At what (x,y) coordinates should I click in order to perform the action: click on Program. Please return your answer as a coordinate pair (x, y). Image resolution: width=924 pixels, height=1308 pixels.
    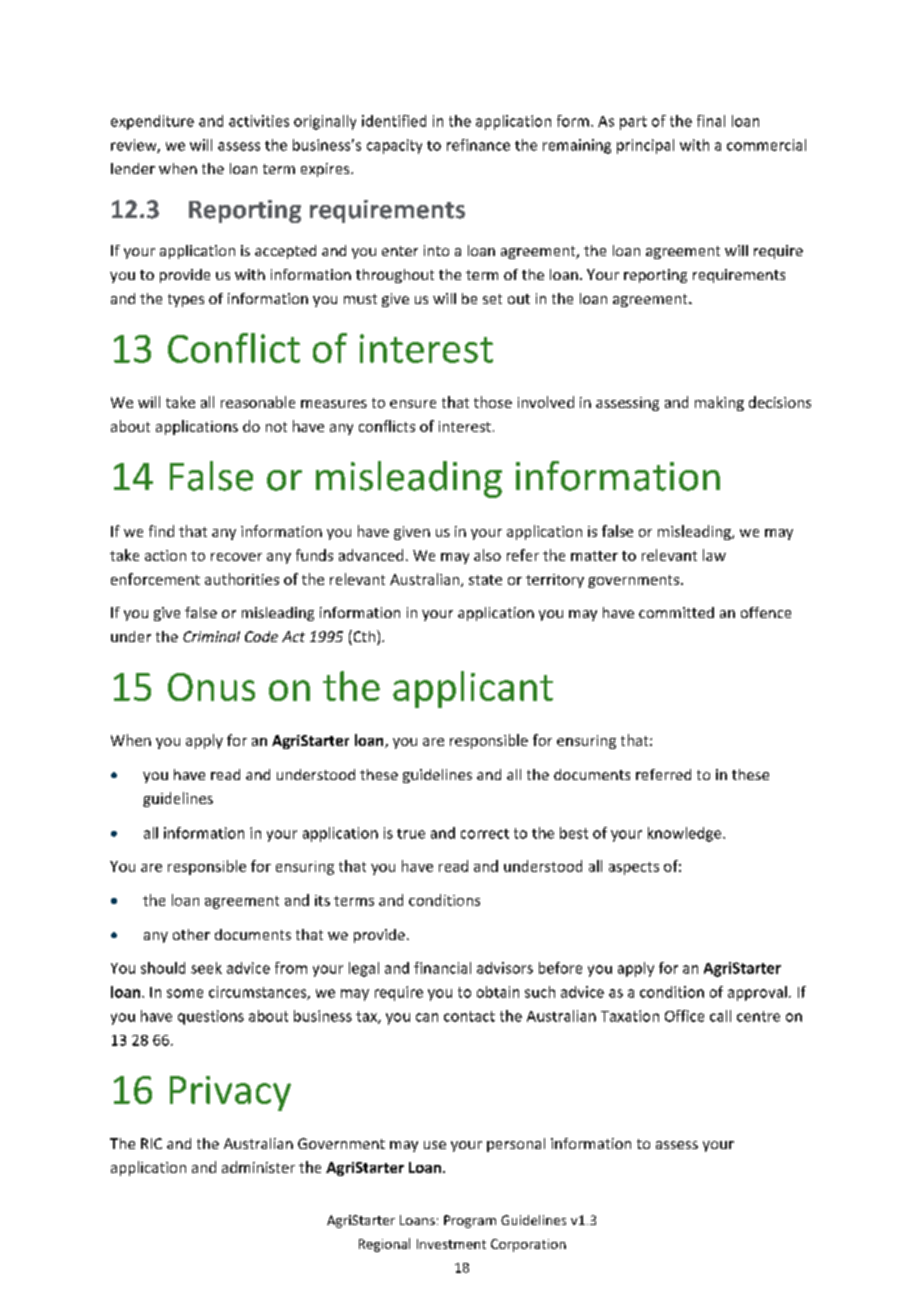
    Looking at the image, I should click on (470, 1221).
